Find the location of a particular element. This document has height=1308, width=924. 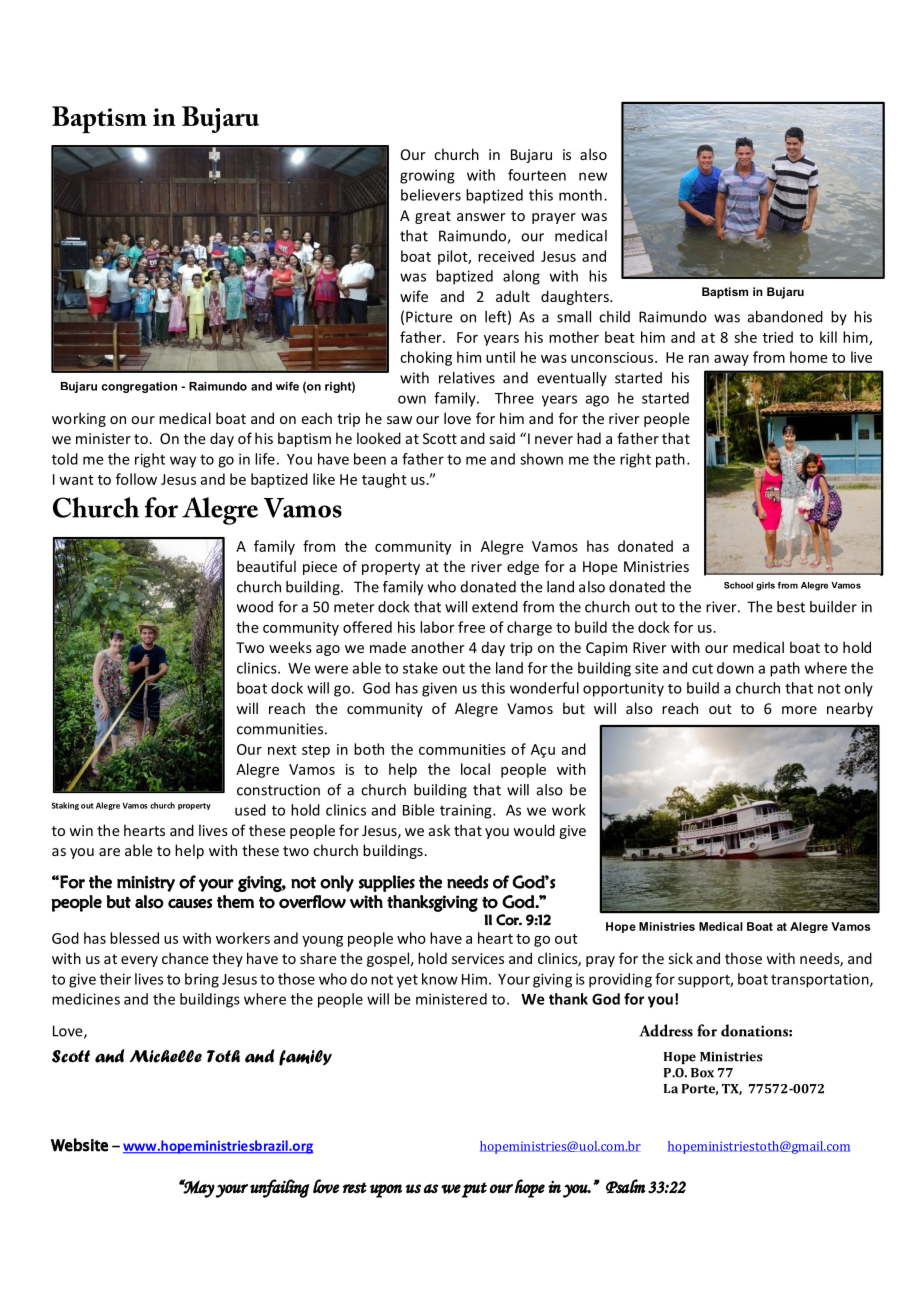

weeks is located at coordinates (290, 647).
